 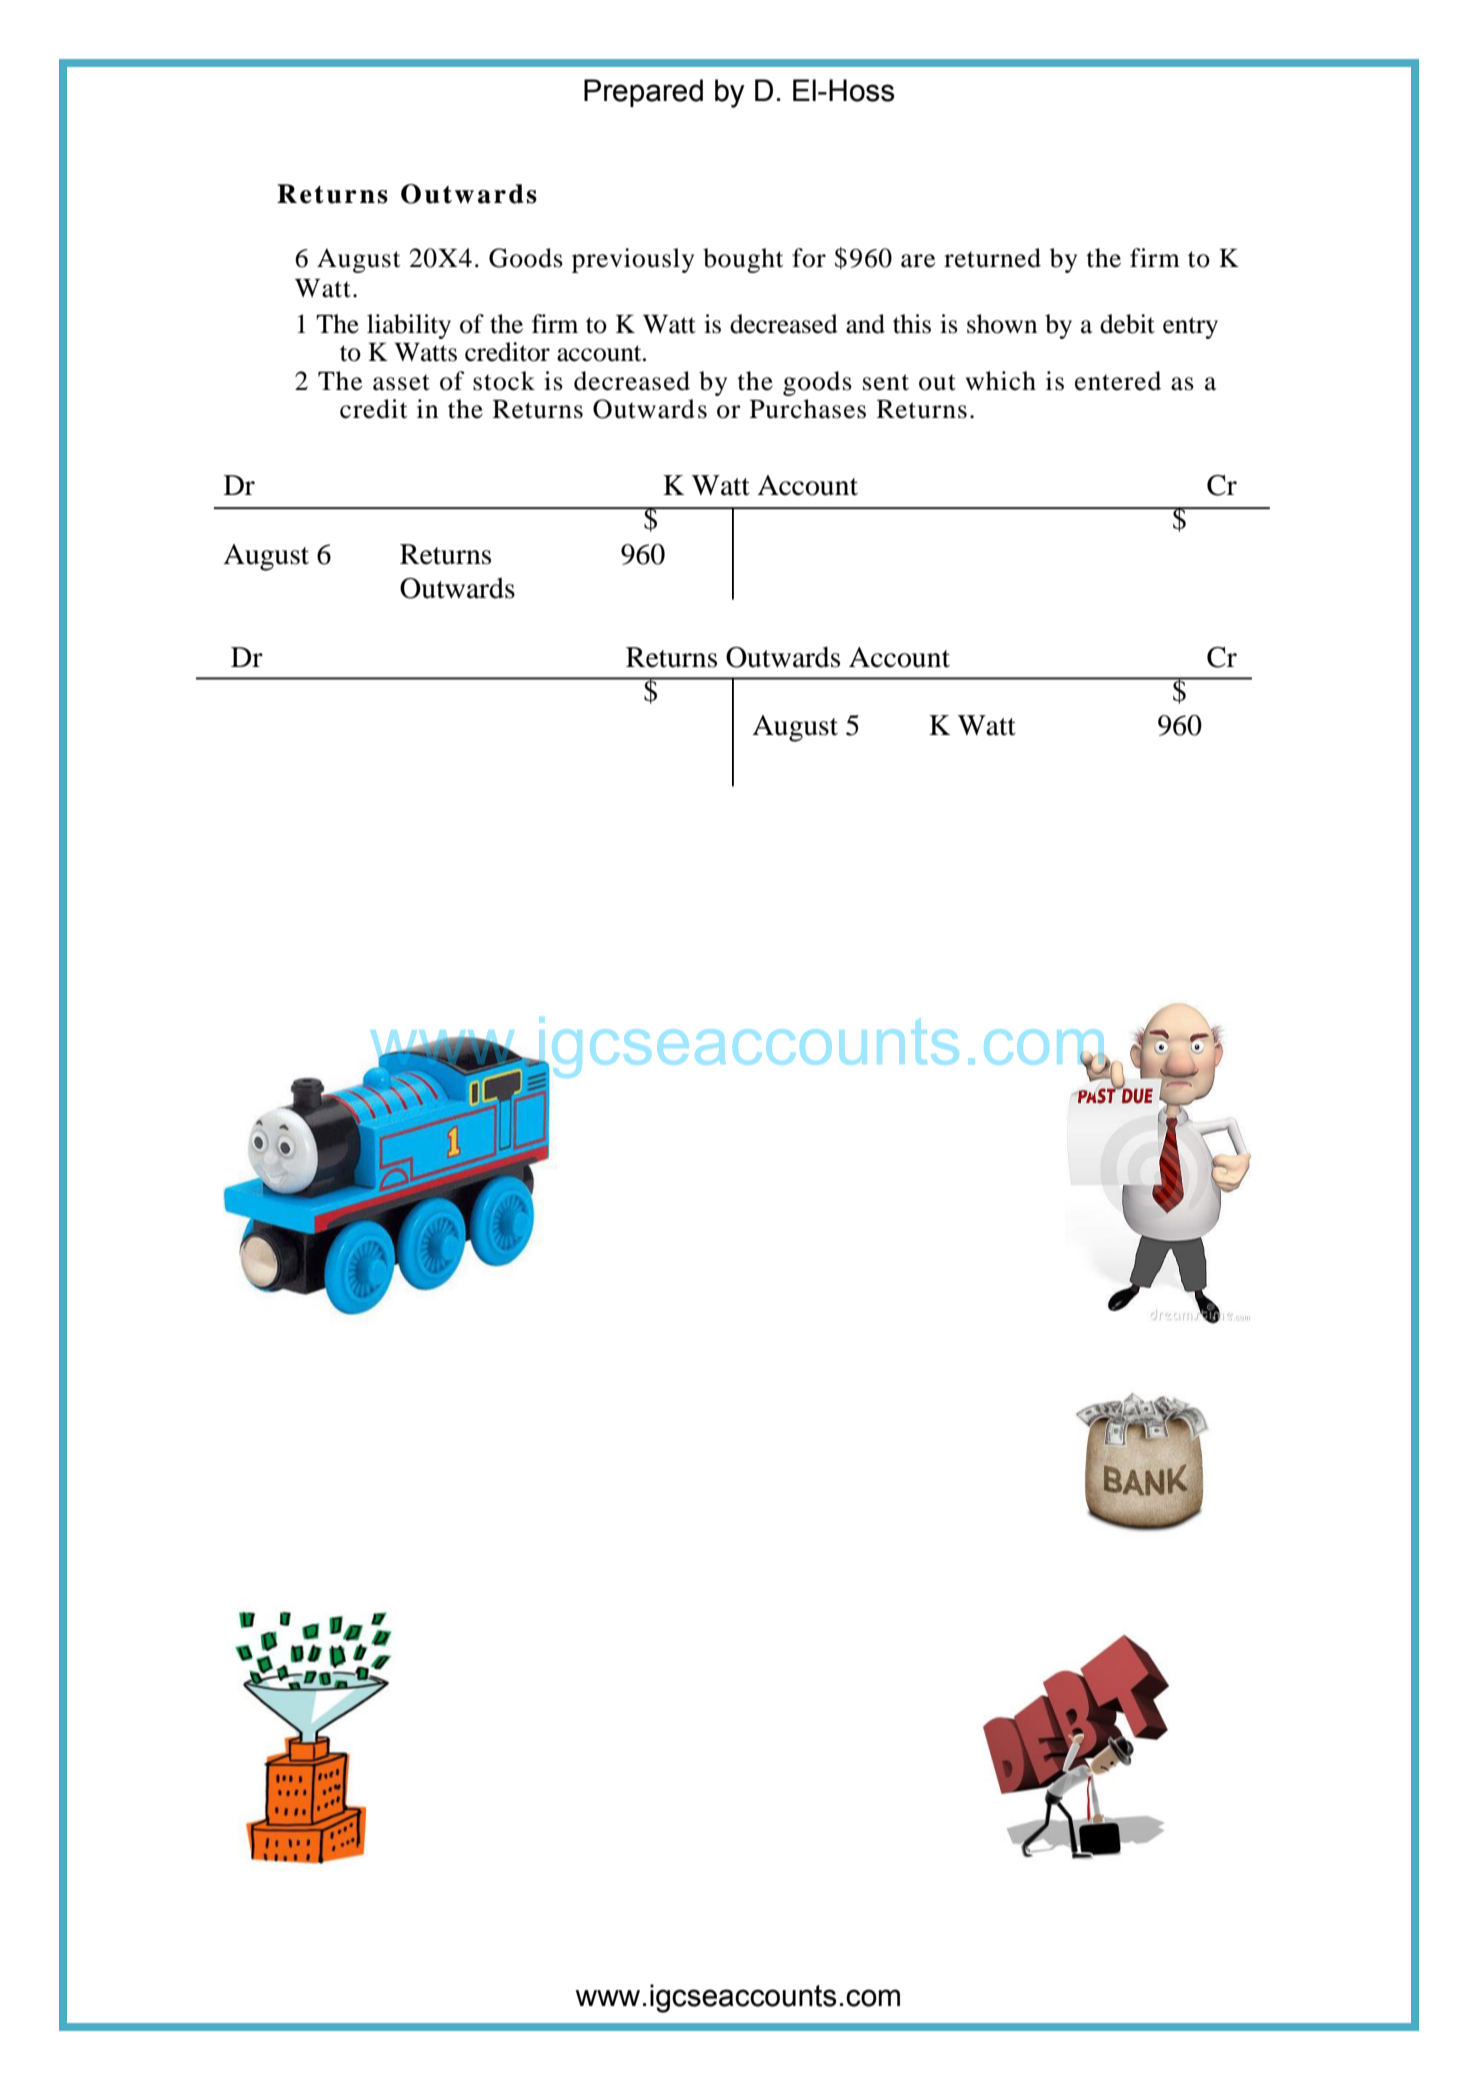 What do you see at coordinates (808, 409) in the page?
I see `Purchases` at bounding box center [808, 409].
